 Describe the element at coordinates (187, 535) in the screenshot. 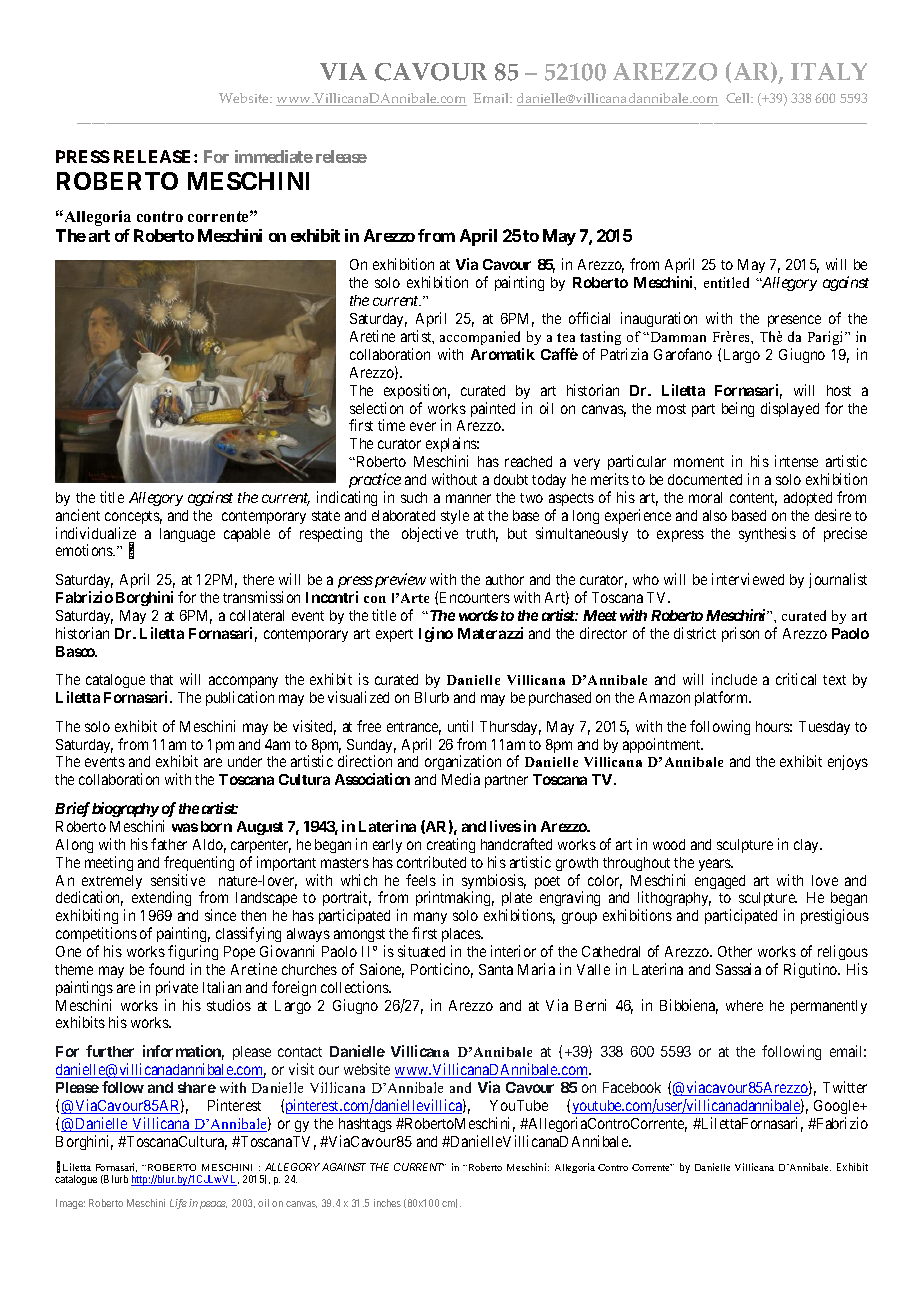

I see `language` at that location.
